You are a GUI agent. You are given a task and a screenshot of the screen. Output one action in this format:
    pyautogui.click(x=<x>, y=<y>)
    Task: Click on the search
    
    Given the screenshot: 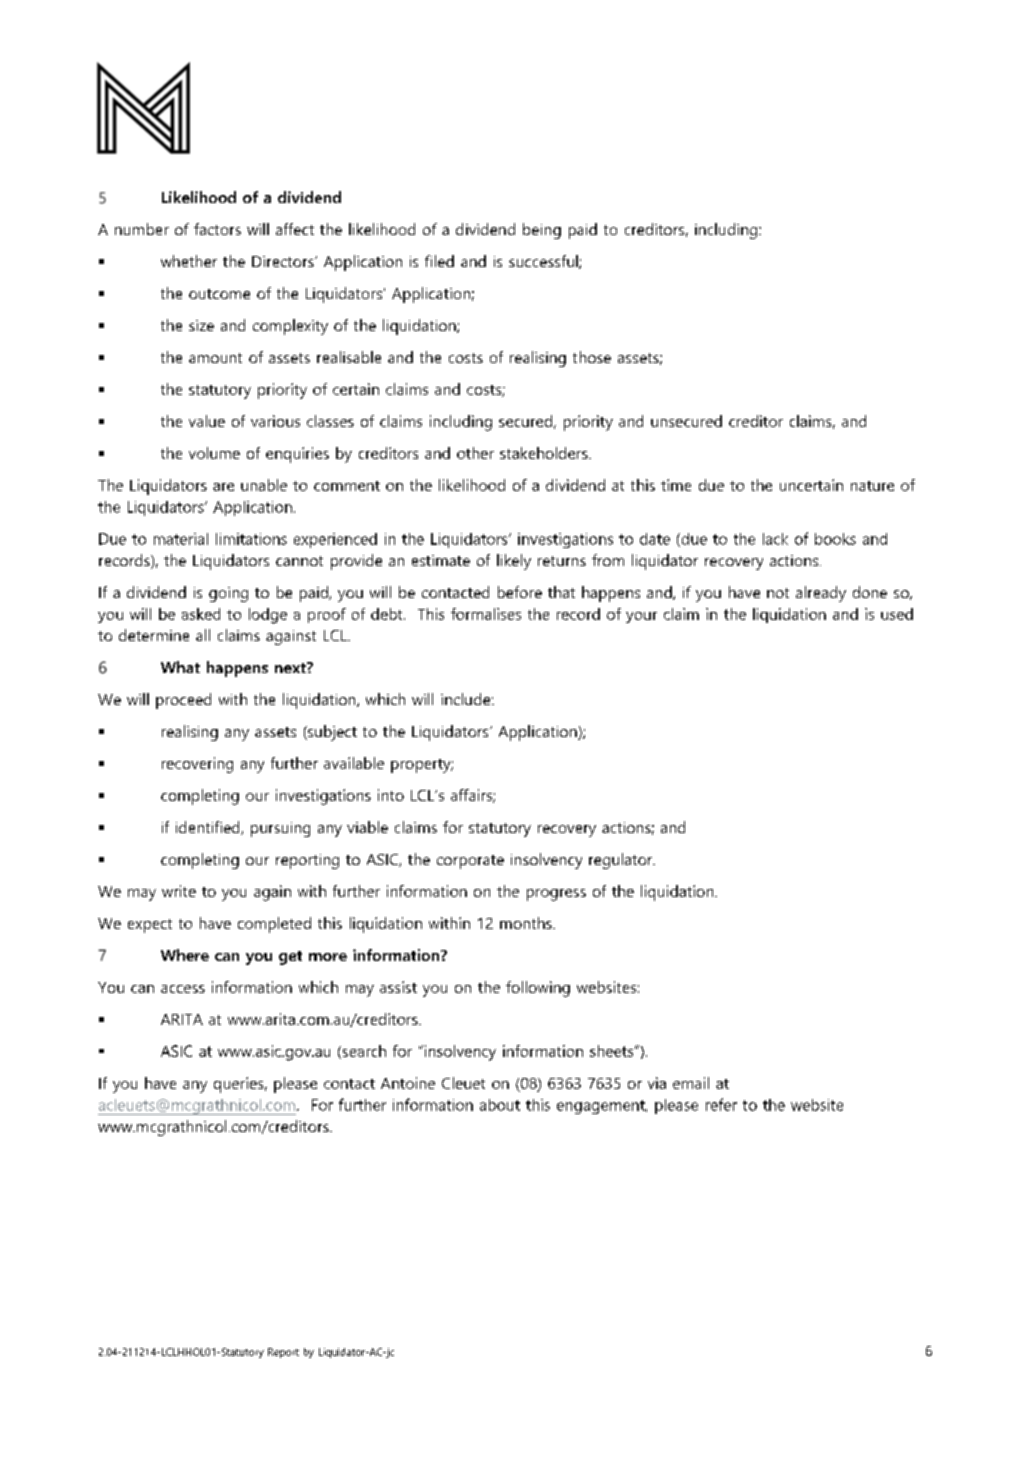 What is the action you would take?
    pyautogui.click(x=363, y=1052)
